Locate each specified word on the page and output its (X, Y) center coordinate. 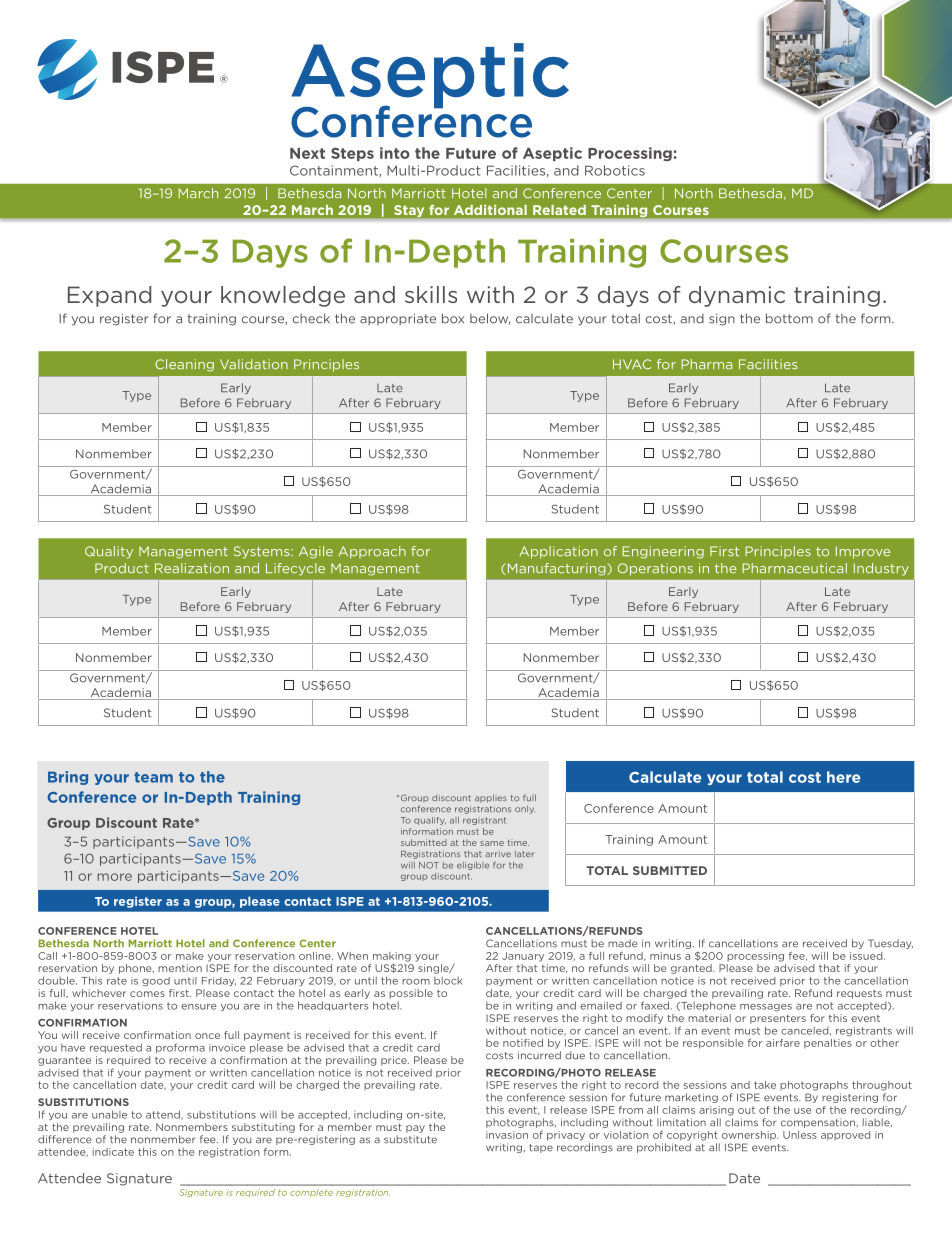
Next (307, 153)
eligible (473, 866)
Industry (881, 569)
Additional (490, 210)
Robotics (615, 170)
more (115, 877)
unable (109, 1114)
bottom (789, 318)
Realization (192, 568)
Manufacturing (556, 569)
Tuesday (890, 944)
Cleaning (184, 365)
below (490, 319)
